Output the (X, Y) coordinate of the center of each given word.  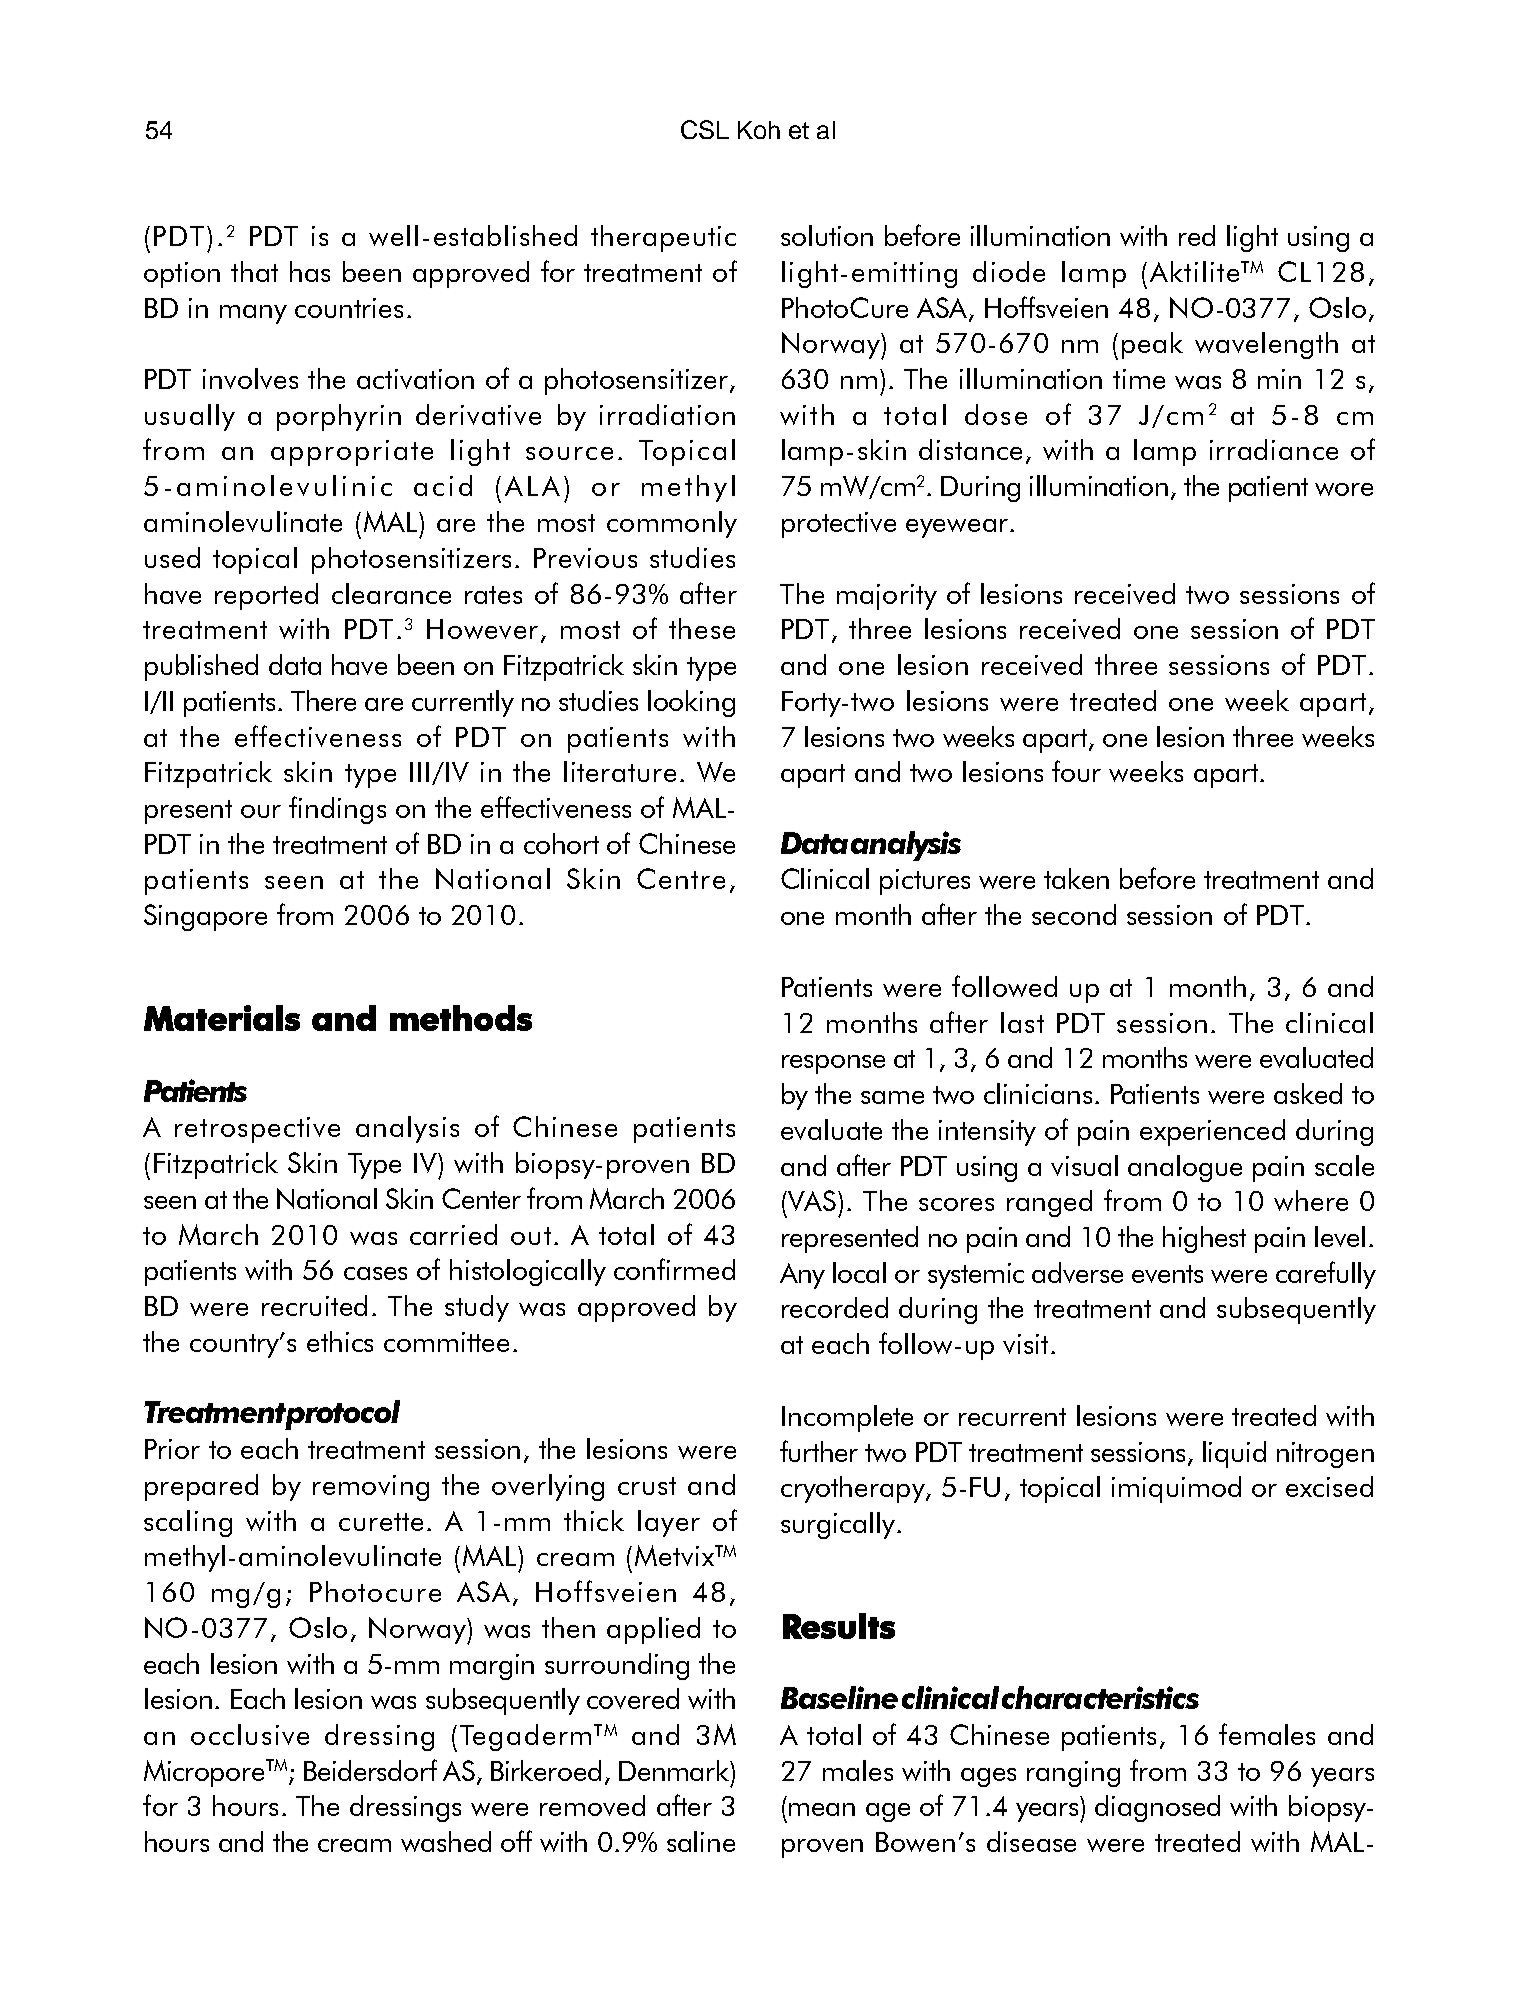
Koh (759, 130)
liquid (1234, 1454)
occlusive (250, 1734)
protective (839, 525)
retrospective (257, 1130)
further (819, 1451)
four (1076, 771)
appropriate (352, 453)
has (310, 271)
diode (1009, 271)
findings (337, 810)
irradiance (1274, 449)
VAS (812, 1200)
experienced (1212, 1132)
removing (371, 1488)
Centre (681, 878)
